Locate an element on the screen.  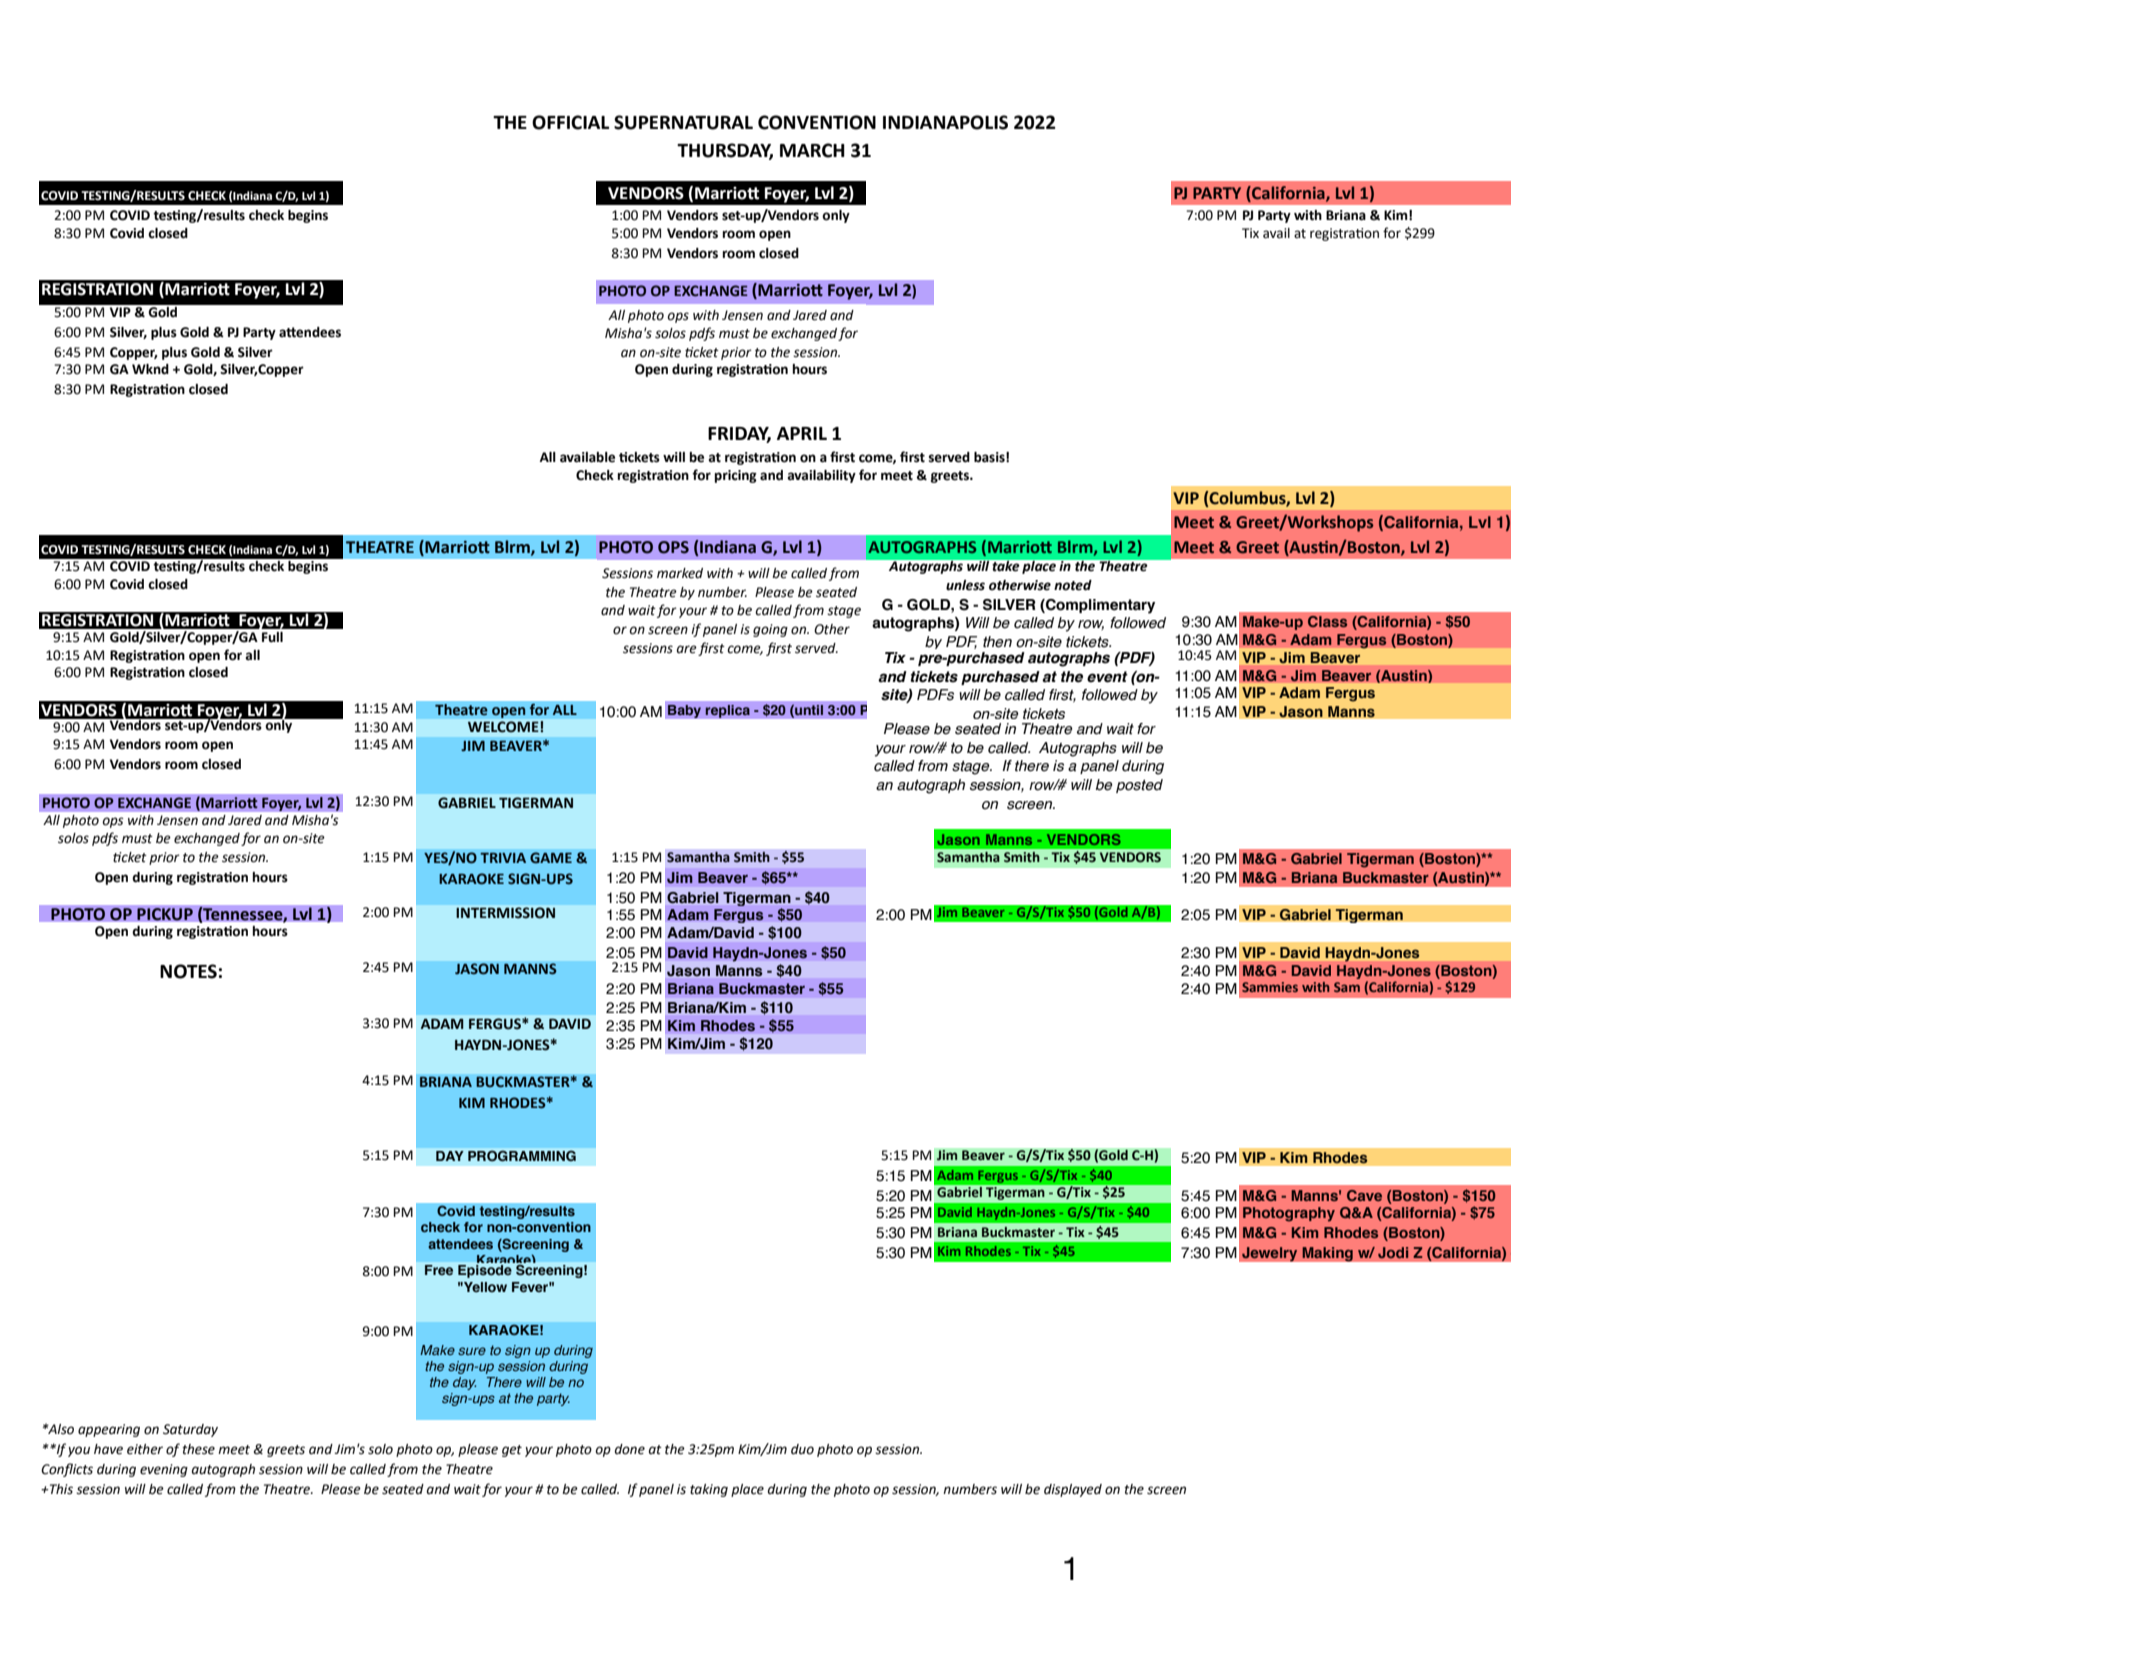
MARCH is located at coordinates (812, 150).
